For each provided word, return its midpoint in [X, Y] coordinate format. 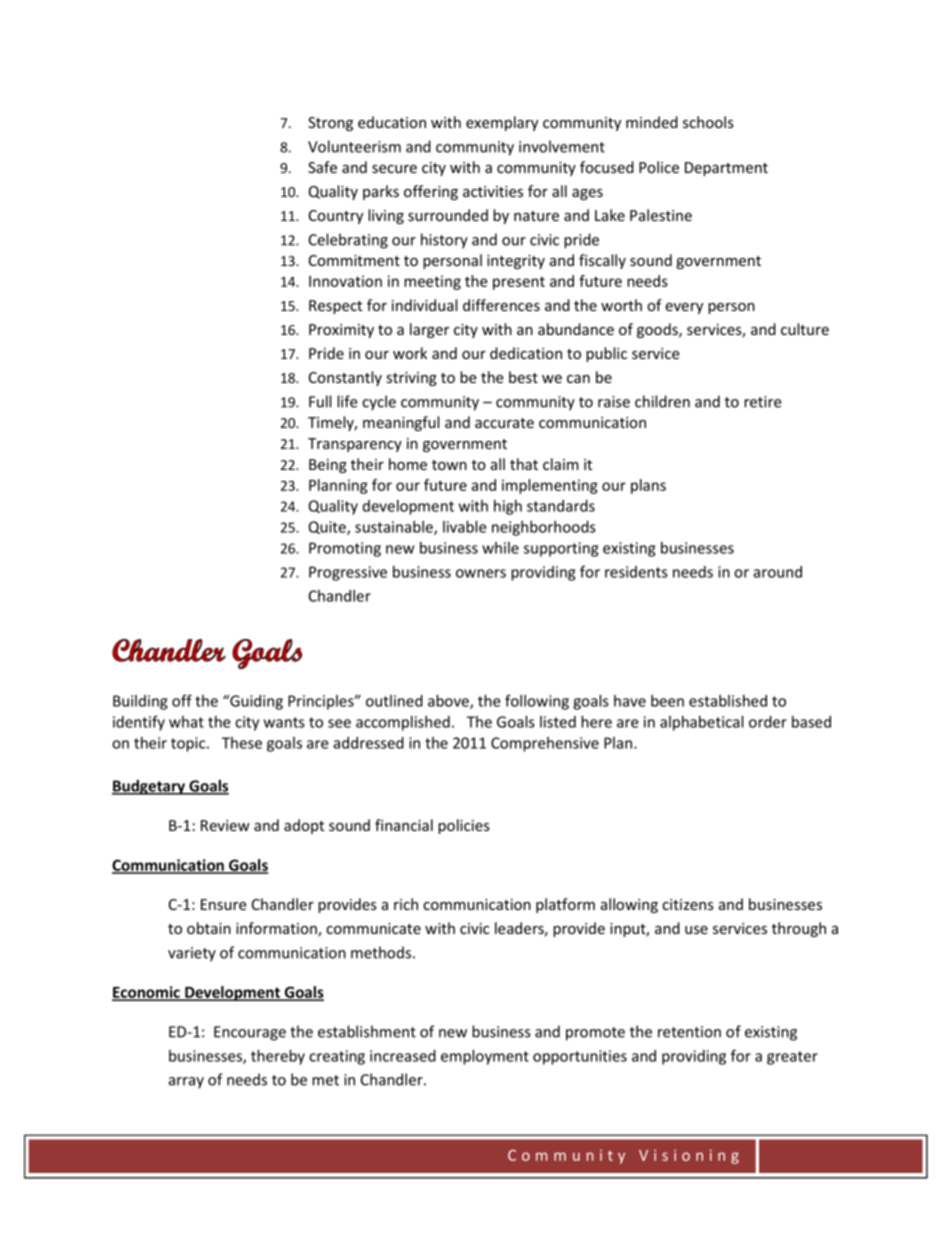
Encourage [250, 1033]
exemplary [502, 123]
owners [481, 573]
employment [485, 1057]
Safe [322, 167]
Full [320, 401]
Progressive [348, 573]
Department [726, 169]
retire [763, 402]
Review [225, 825]
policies [464, 826]
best [523, 377]
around [777, 572]
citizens [688, 904]
